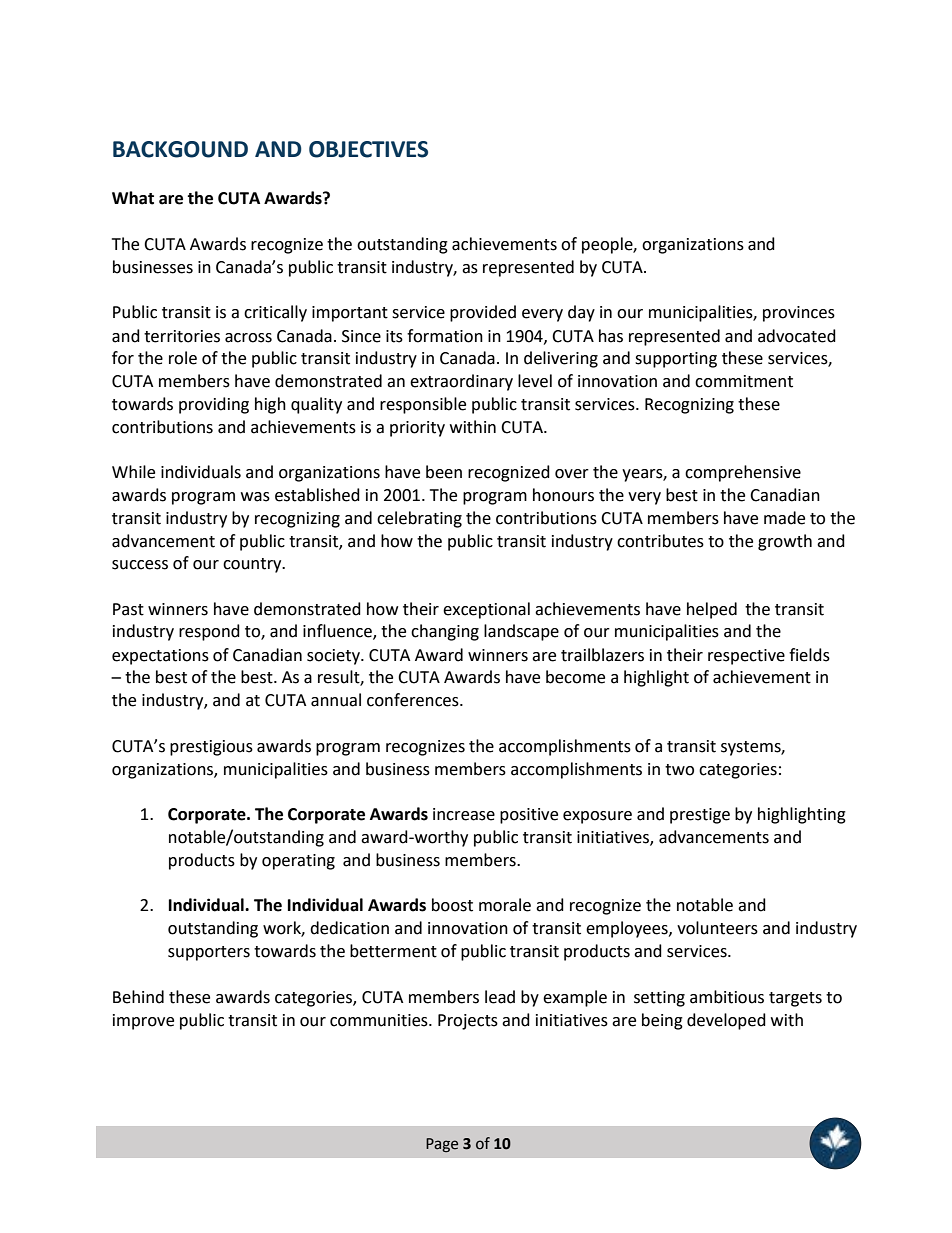  I want to click on Page, so click(442, 1145).
